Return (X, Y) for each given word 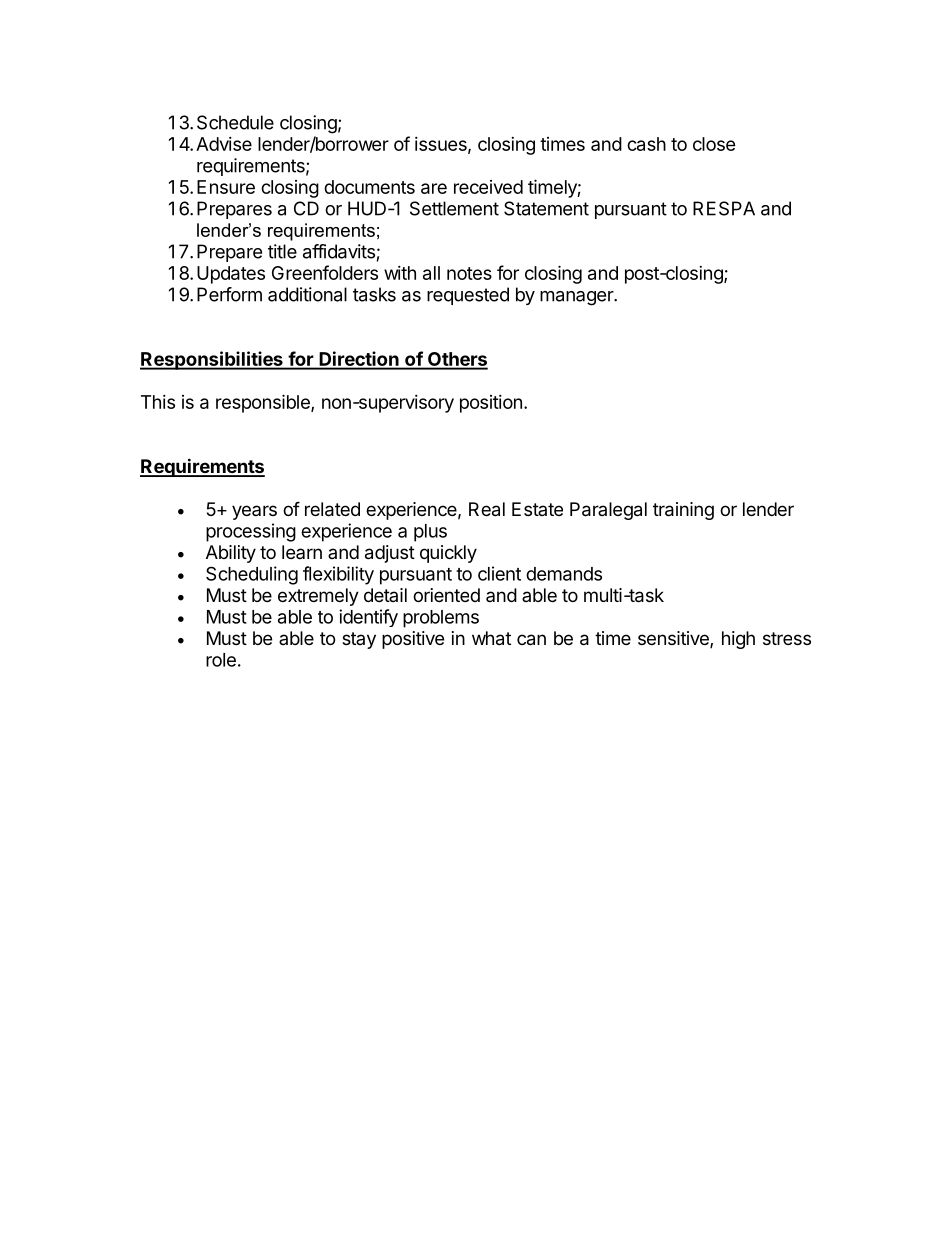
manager (577, 298)
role (221, 660)
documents (369, 187)
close (714, 144)
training (683, 511)
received (488, 187)
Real (487, 509)
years (254, 512)
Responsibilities (212, 360)
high (738, 640)
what (491, 638)
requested (468, 296)
